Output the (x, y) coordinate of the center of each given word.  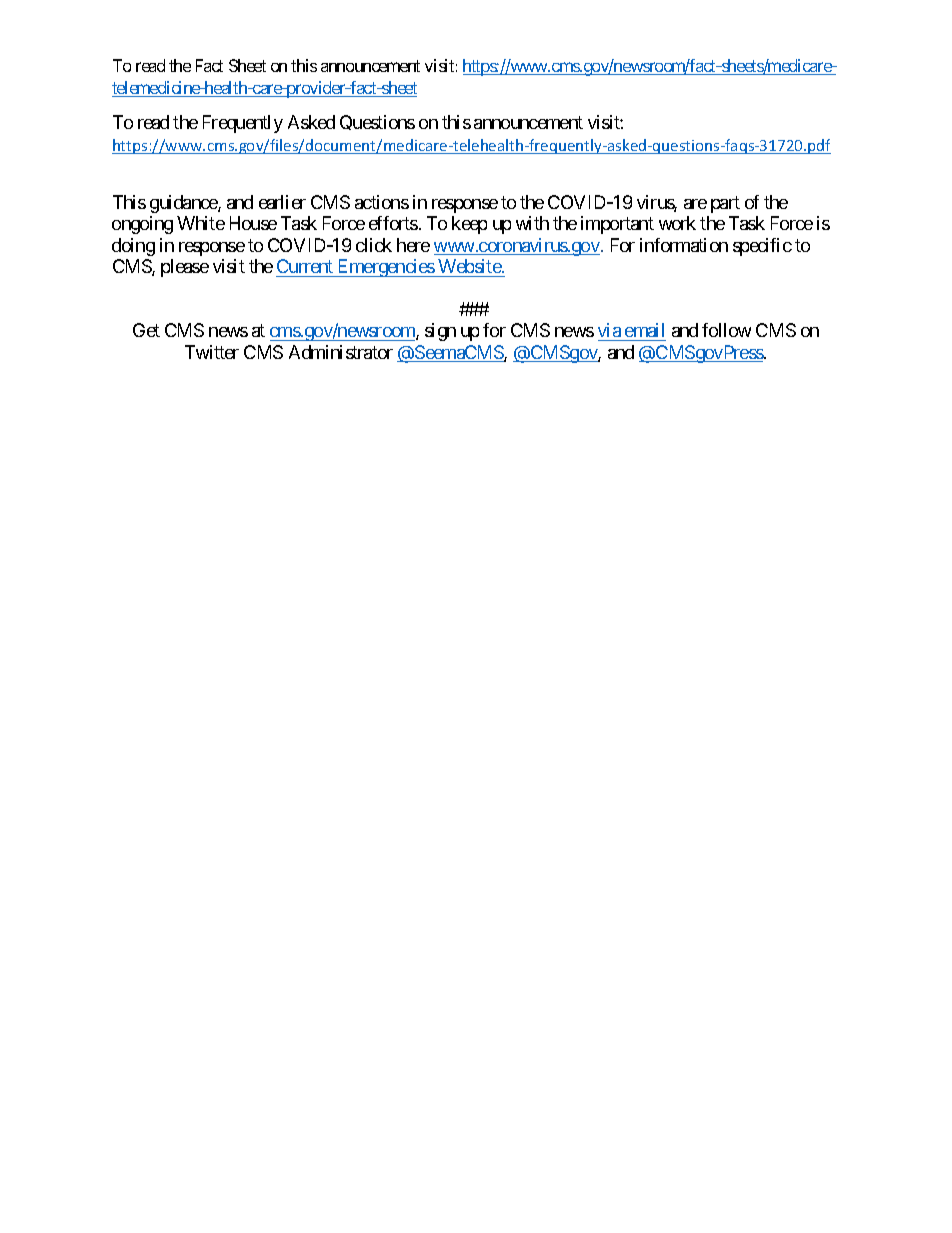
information (684, 245)
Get (146, 330)
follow (726, 330)
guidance (184, 204)
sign (440, 332)
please (185, 268)
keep (469, 225)
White (201, 223)
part (725, 204)
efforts (393, 223)
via (610, 332)
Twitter (212, 352)
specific (762, 247)
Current (305, 266)
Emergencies (386, 268)
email (644, 332)
